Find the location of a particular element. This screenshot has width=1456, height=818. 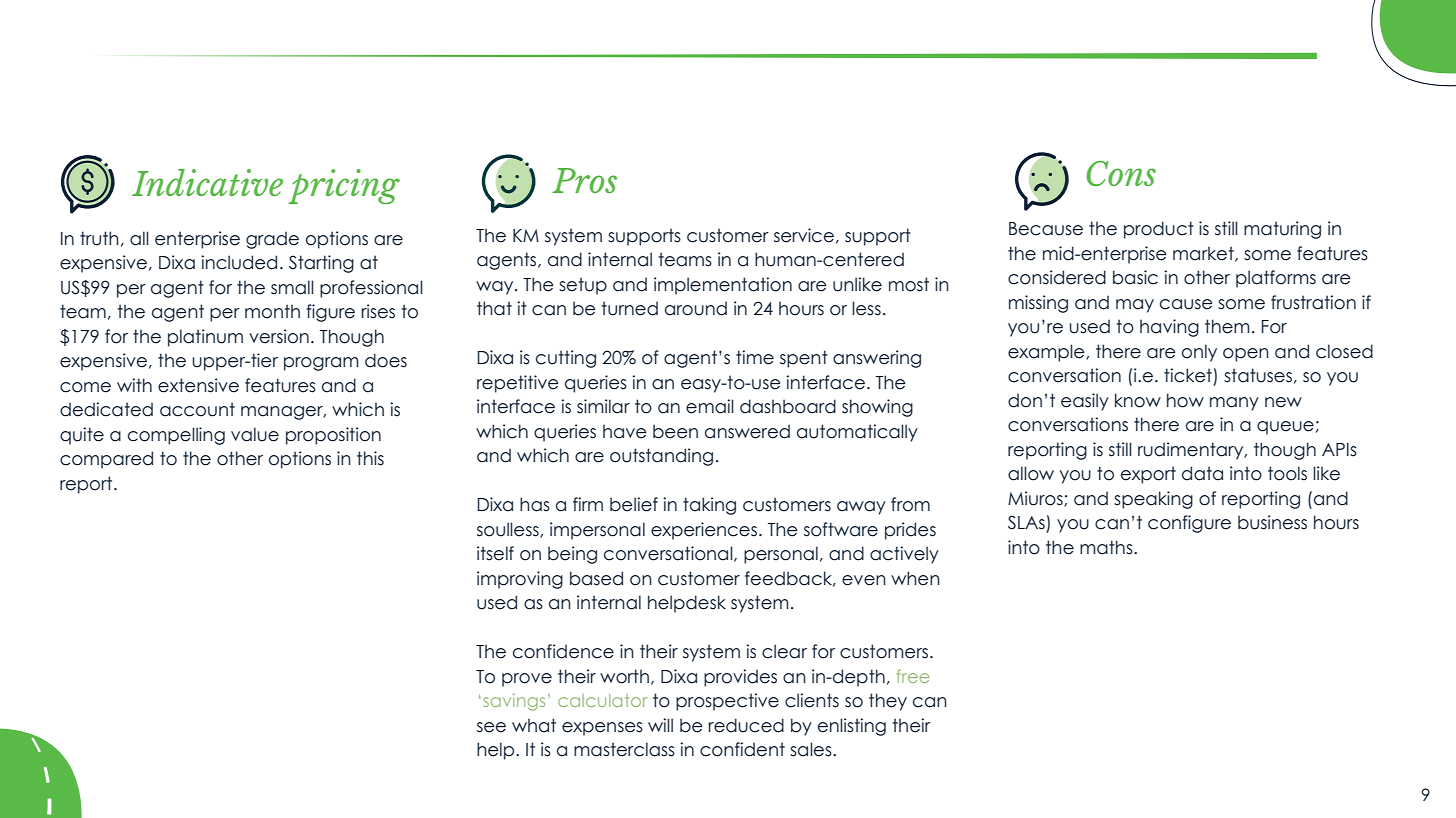

see is located at coordinates (491, 727).
